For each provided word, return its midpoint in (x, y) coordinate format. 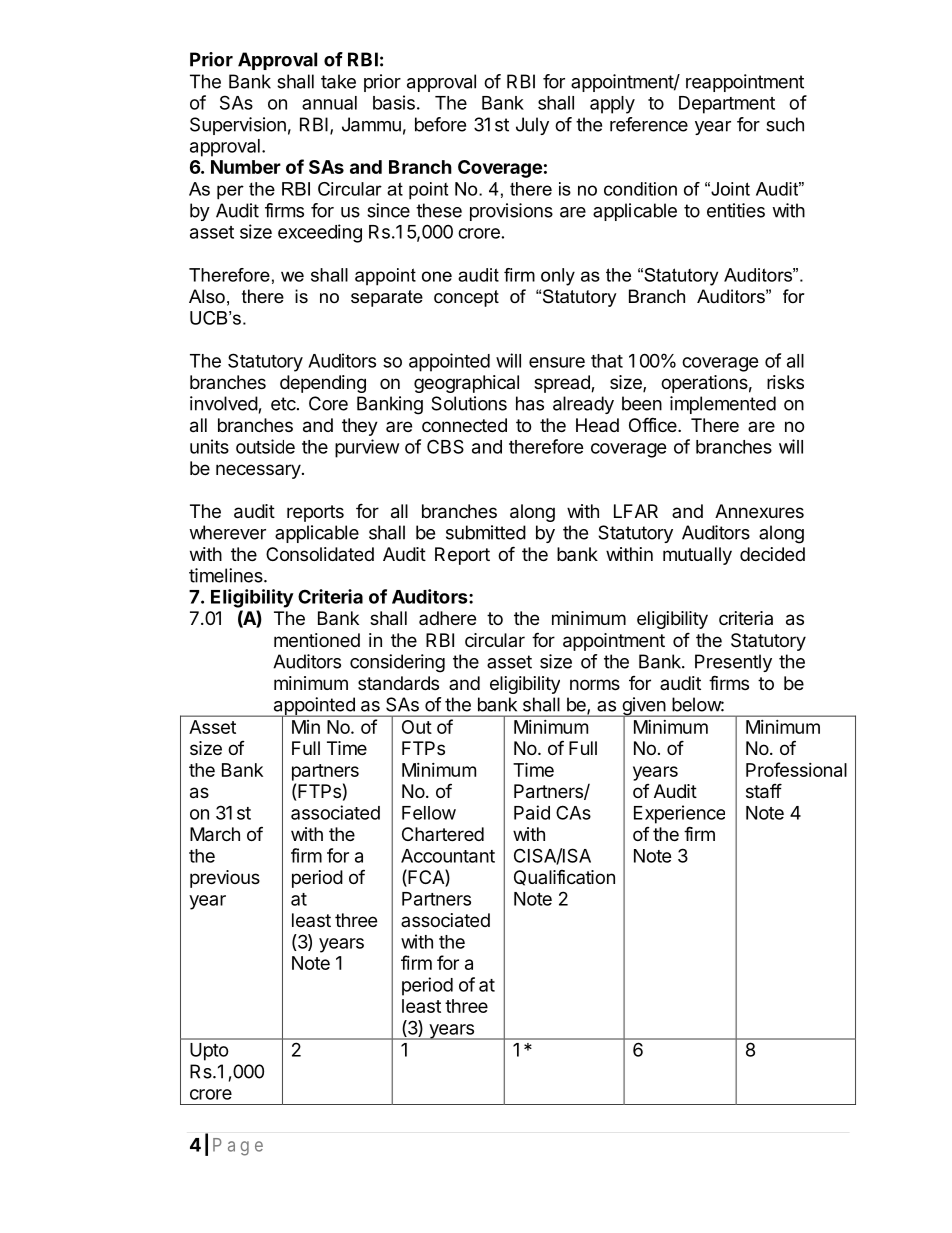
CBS (445, 446)
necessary (258, 471)
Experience (679, 814)
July (532, 126)
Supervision (238, 126)
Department (727, 105)
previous (225, 879)
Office (654, 424)
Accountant (448, 856)
